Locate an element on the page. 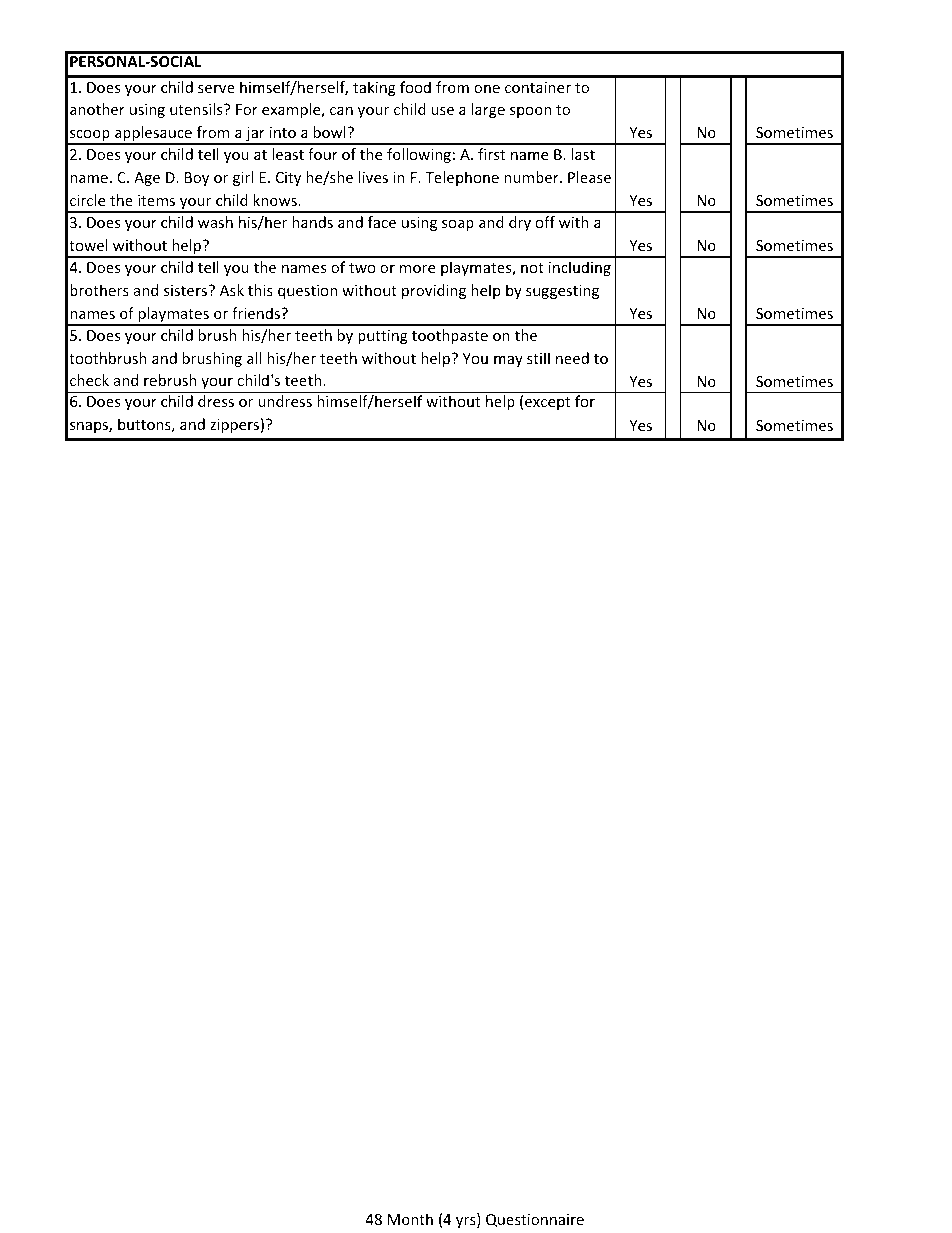 The width and height of the document is (952, 1233). except is located at coordinates (547, 403).
